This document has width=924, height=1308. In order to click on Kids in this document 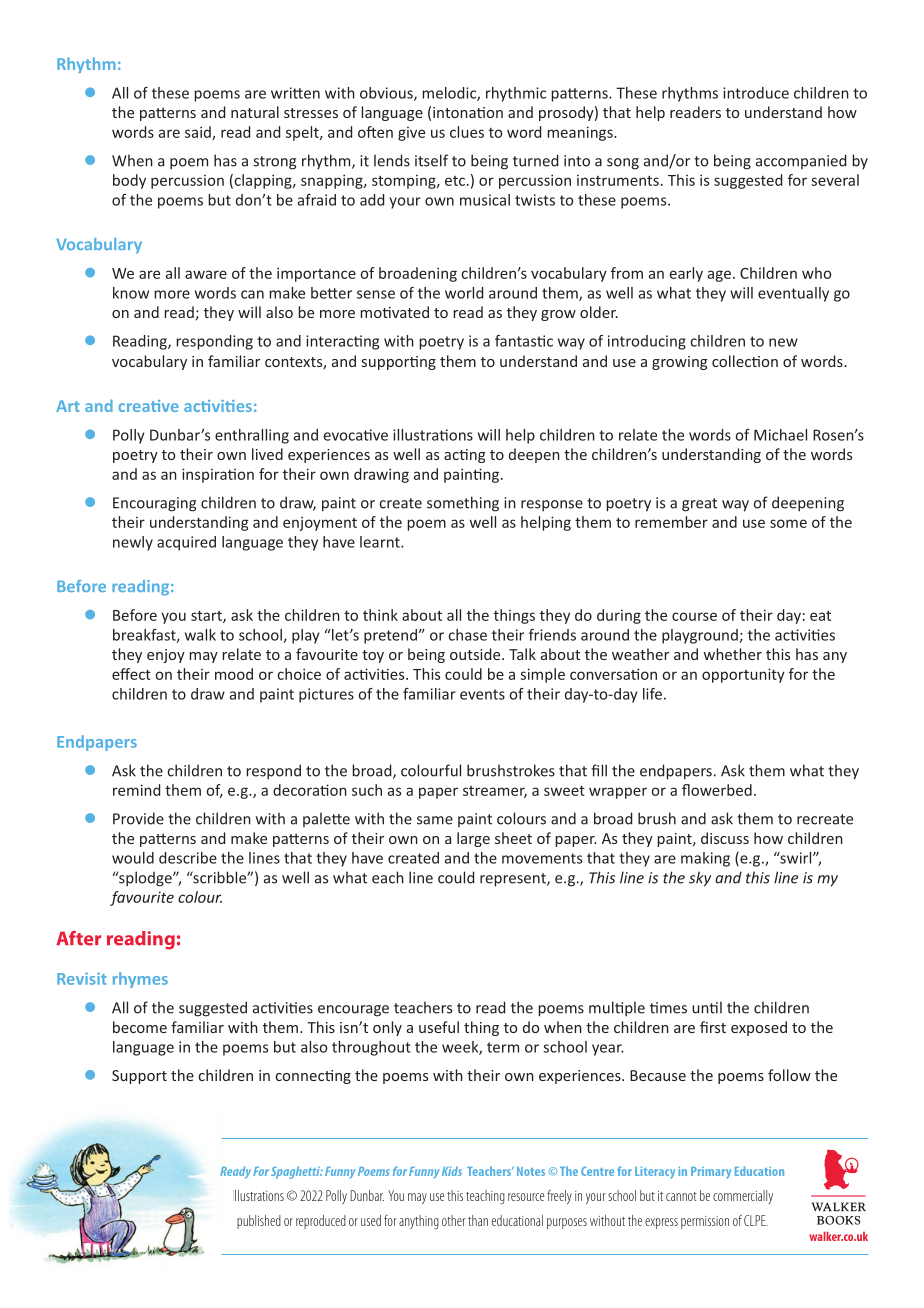, I will do `click(452, 1171)`.
